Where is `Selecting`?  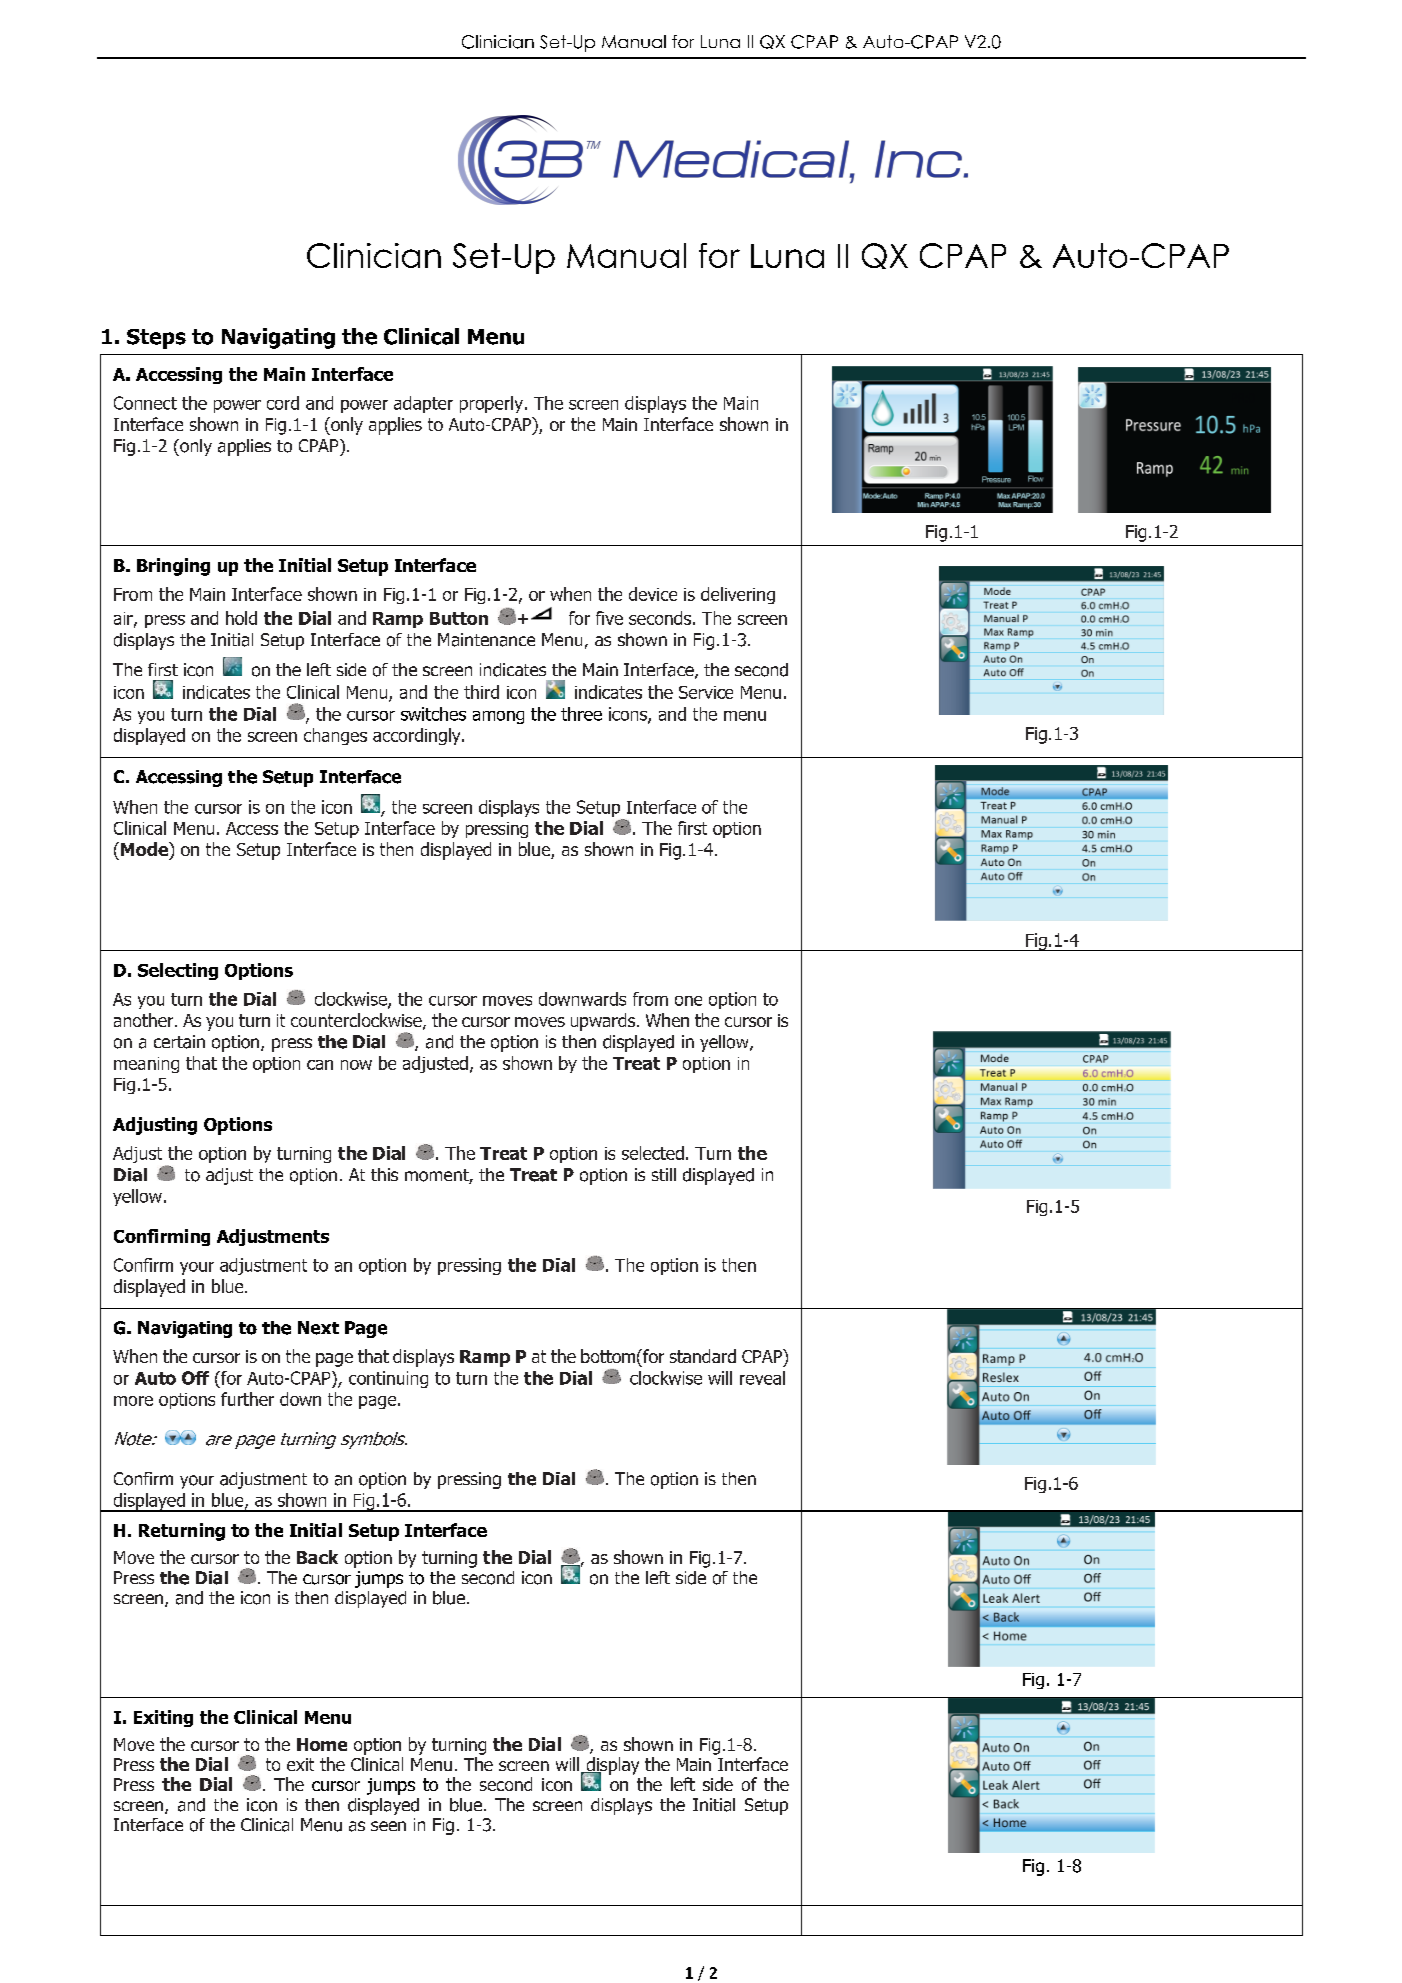
Selecting is located at coordinates (178, 971).
